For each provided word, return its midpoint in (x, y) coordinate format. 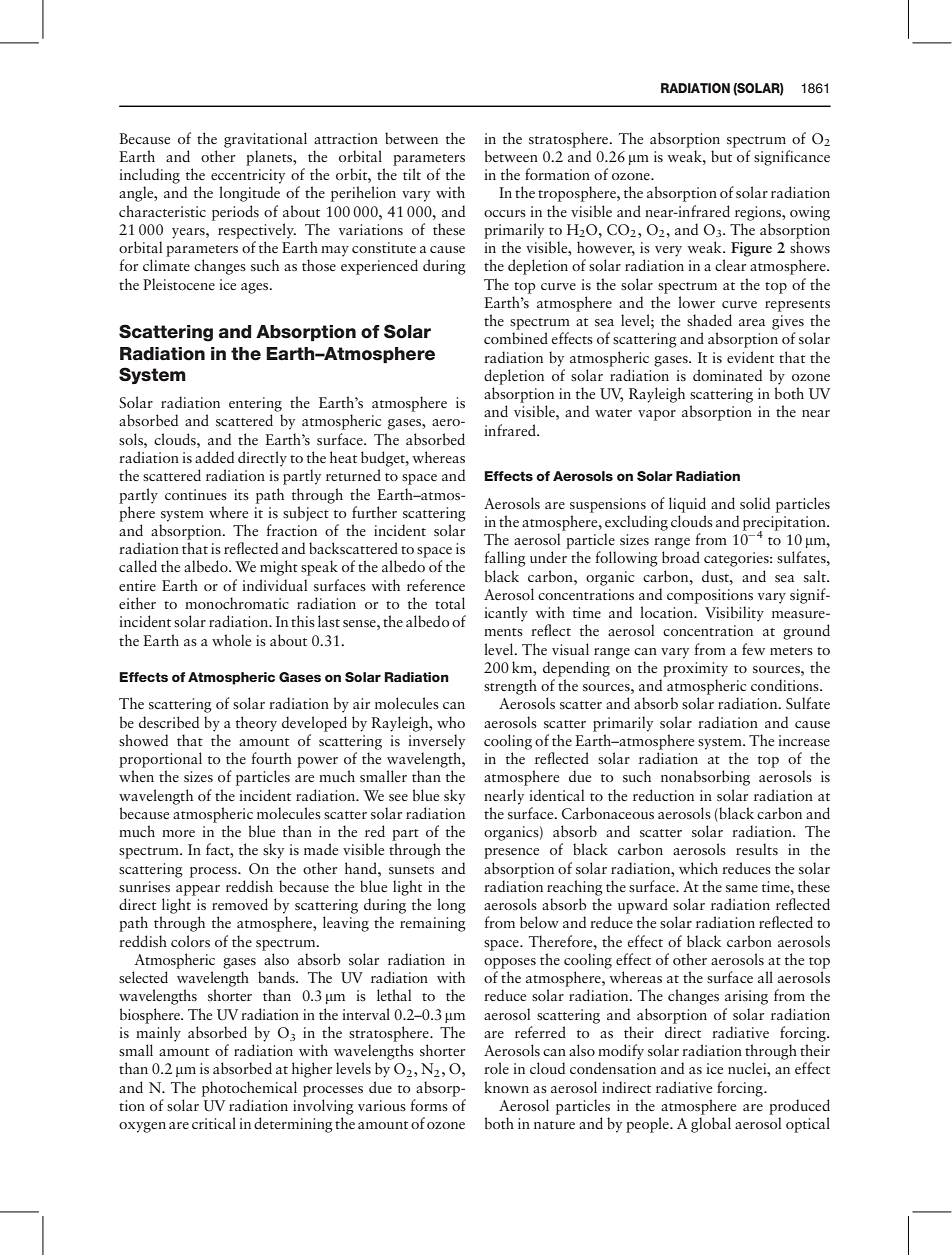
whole (231, 640)
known (506, 1087)
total (450, 603)
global (711, 1125)
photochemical (249, 1089)
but (721, 156)
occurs (505, 213)
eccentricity (248, 176)
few (753, 649)
